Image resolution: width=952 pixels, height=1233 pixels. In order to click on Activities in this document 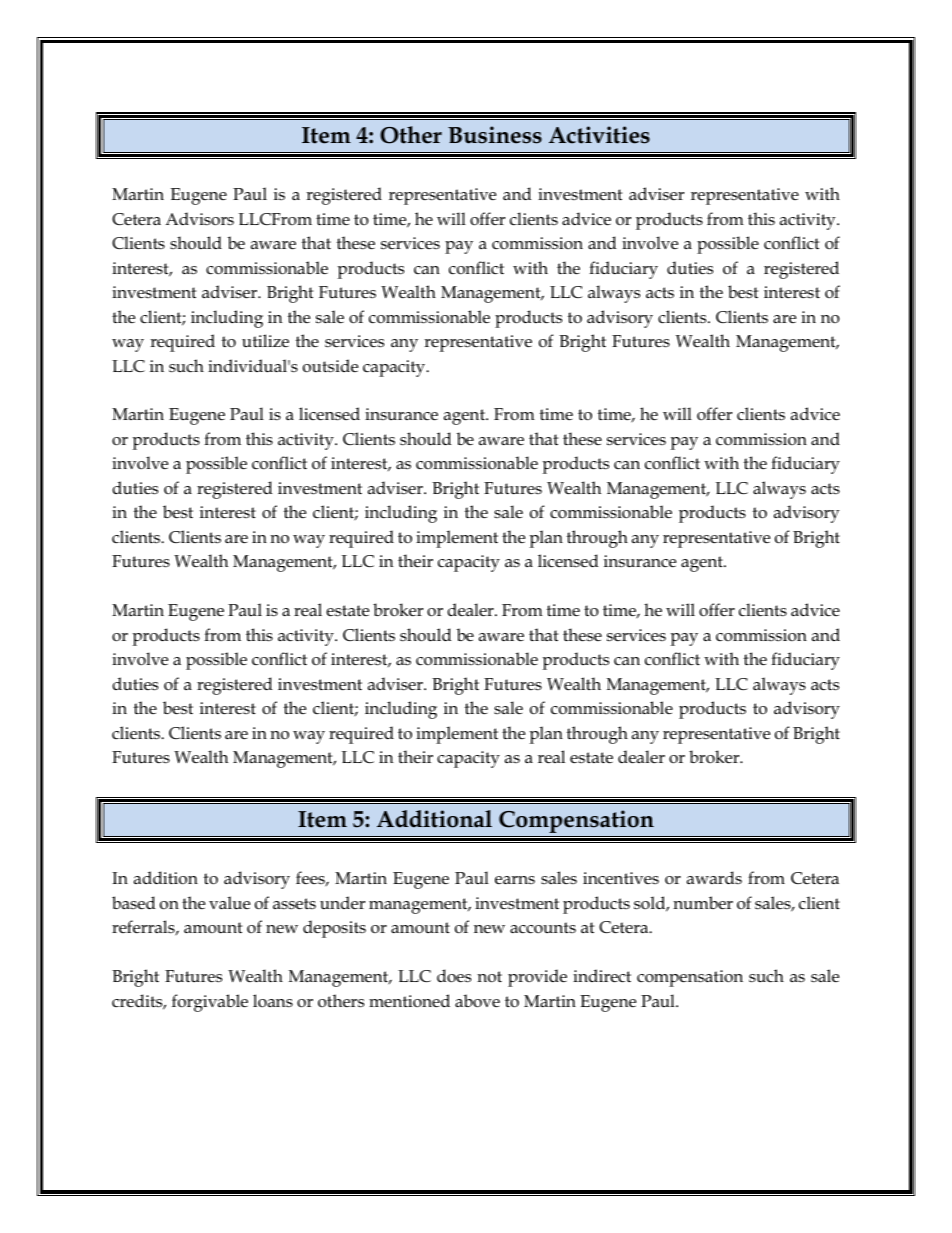, I will do `click(599, 135)`.
